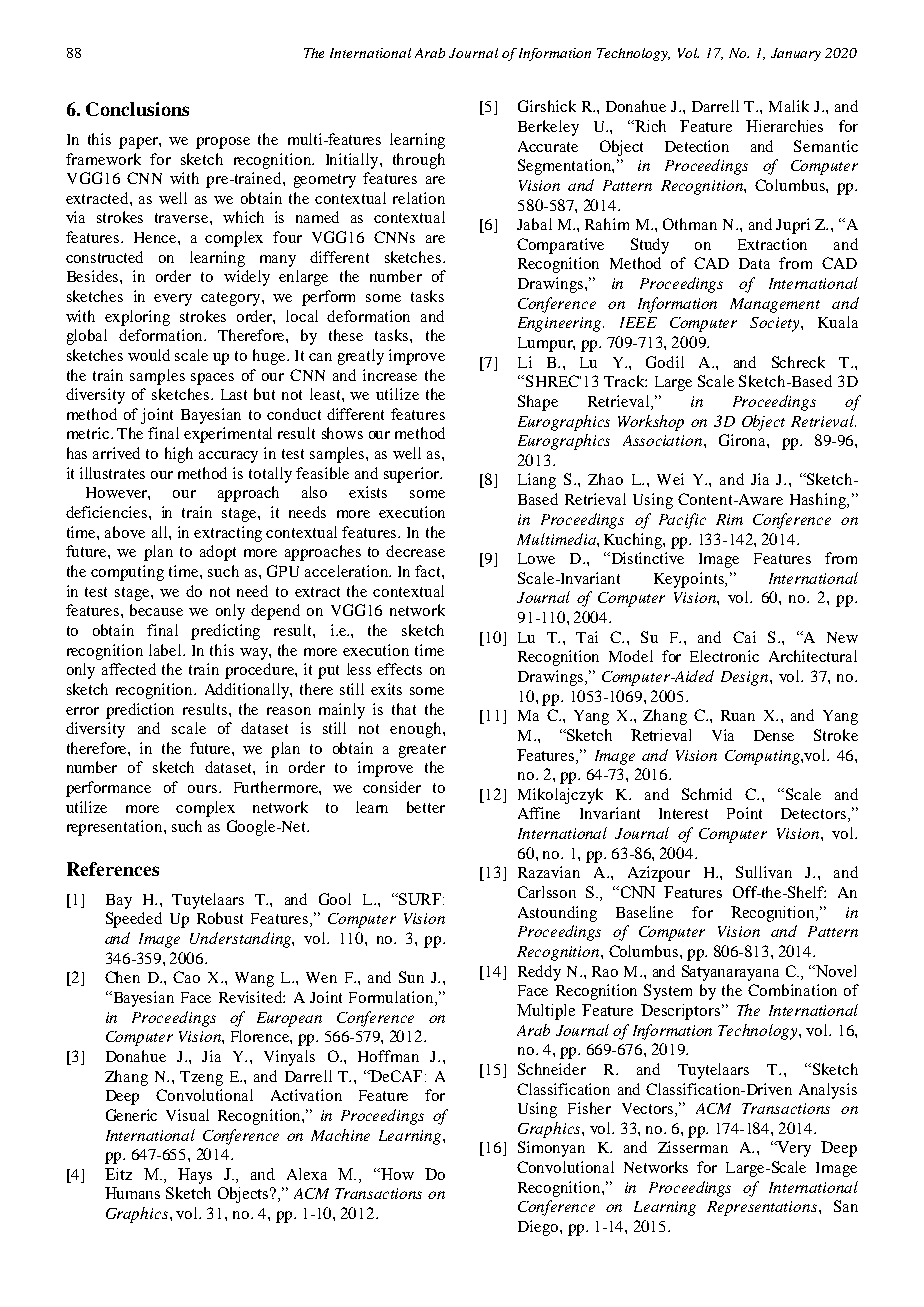 The height and width of the screenshot is (1307, 924). What do you see at coordinates (789, 106) in the screenshot?
I see `Malik` at bounding box center [789, 106].
